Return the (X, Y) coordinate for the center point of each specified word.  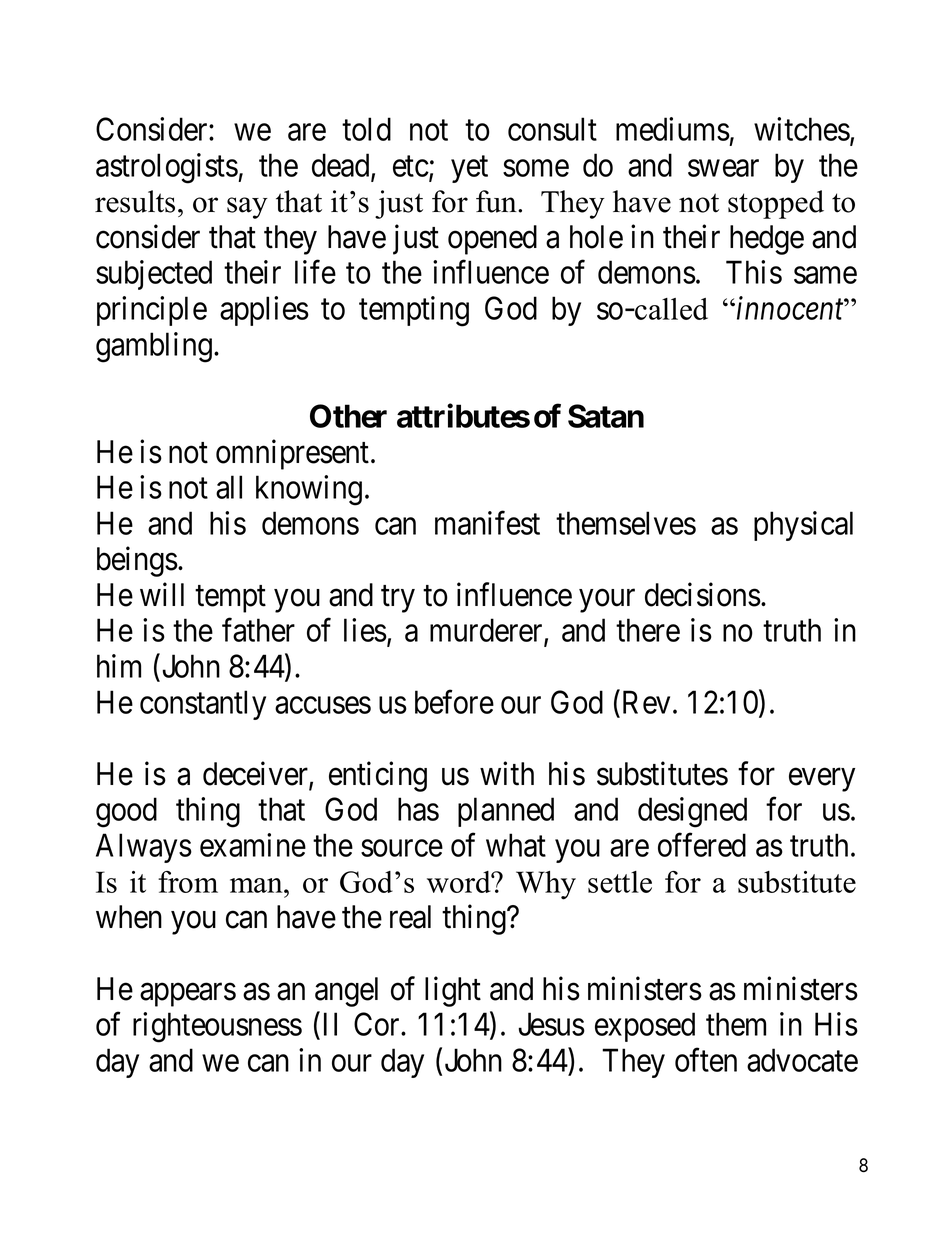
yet (469, 169)
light (453, 991)
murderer (487, 631)
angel (346, 992)
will (162, 594)
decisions (703, 594)
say (247, 208)
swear (723, 168)
